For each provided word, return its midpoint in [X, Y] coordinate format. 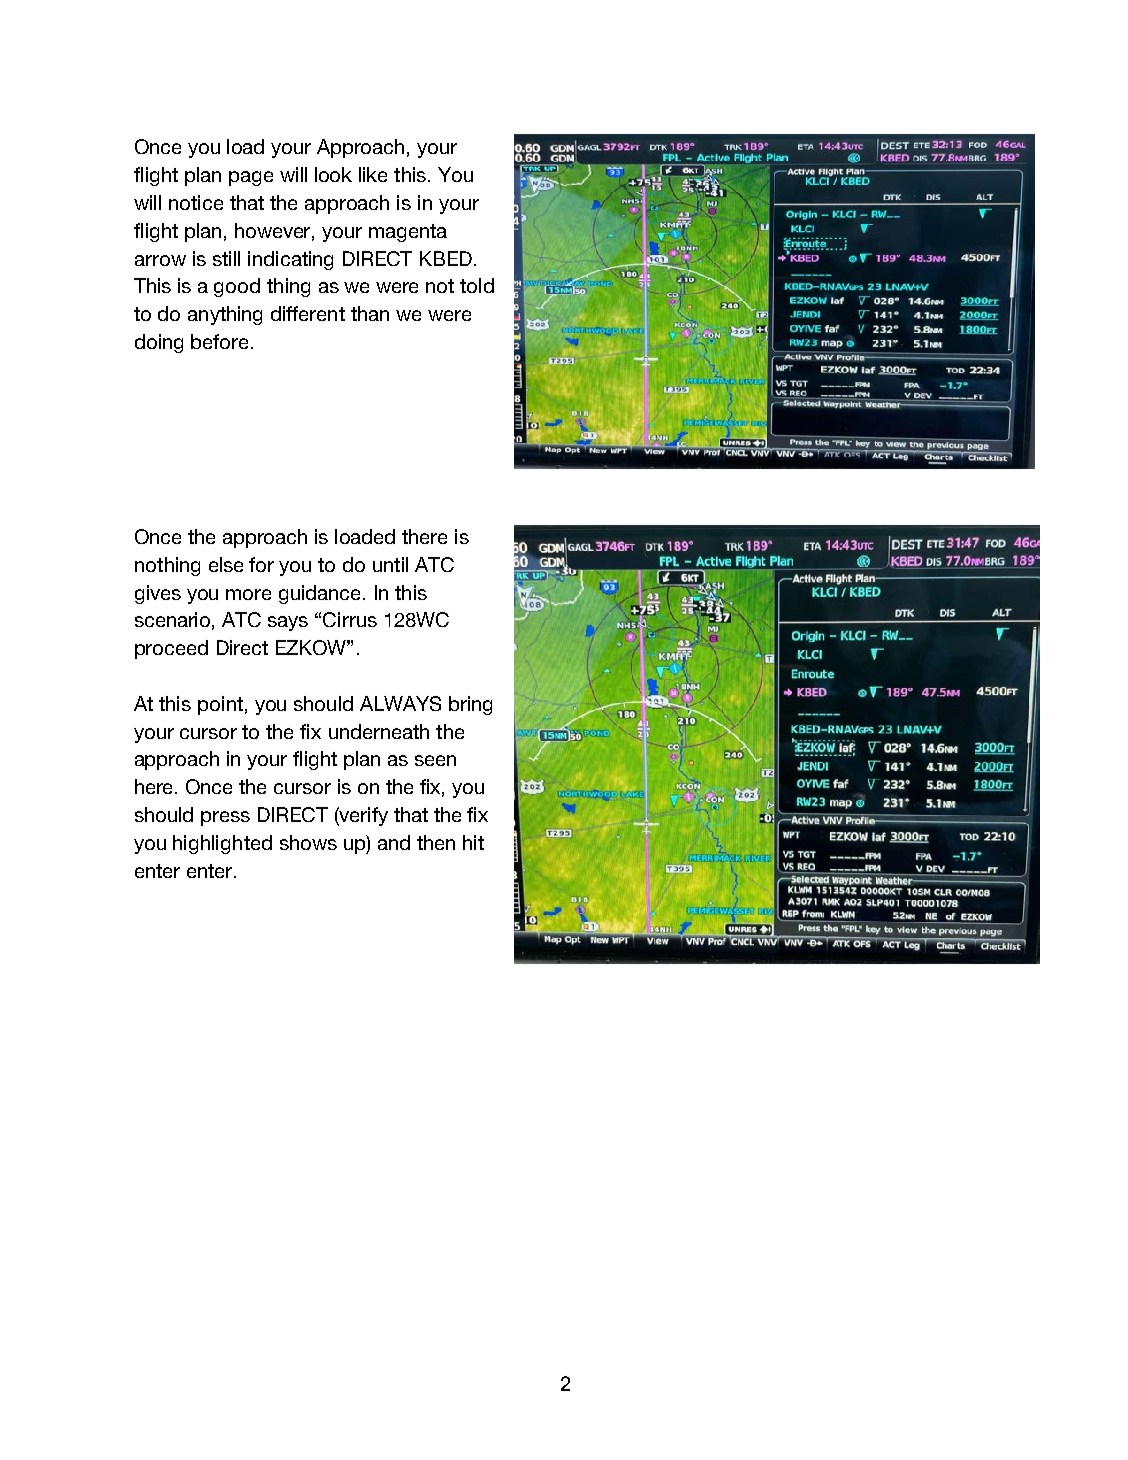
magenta [408, 233]
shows [308, 842]
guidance [321, 594]
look [333, 174]
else [226, 564]
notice [196, 202]
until [390, 564]
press [225, 818]
